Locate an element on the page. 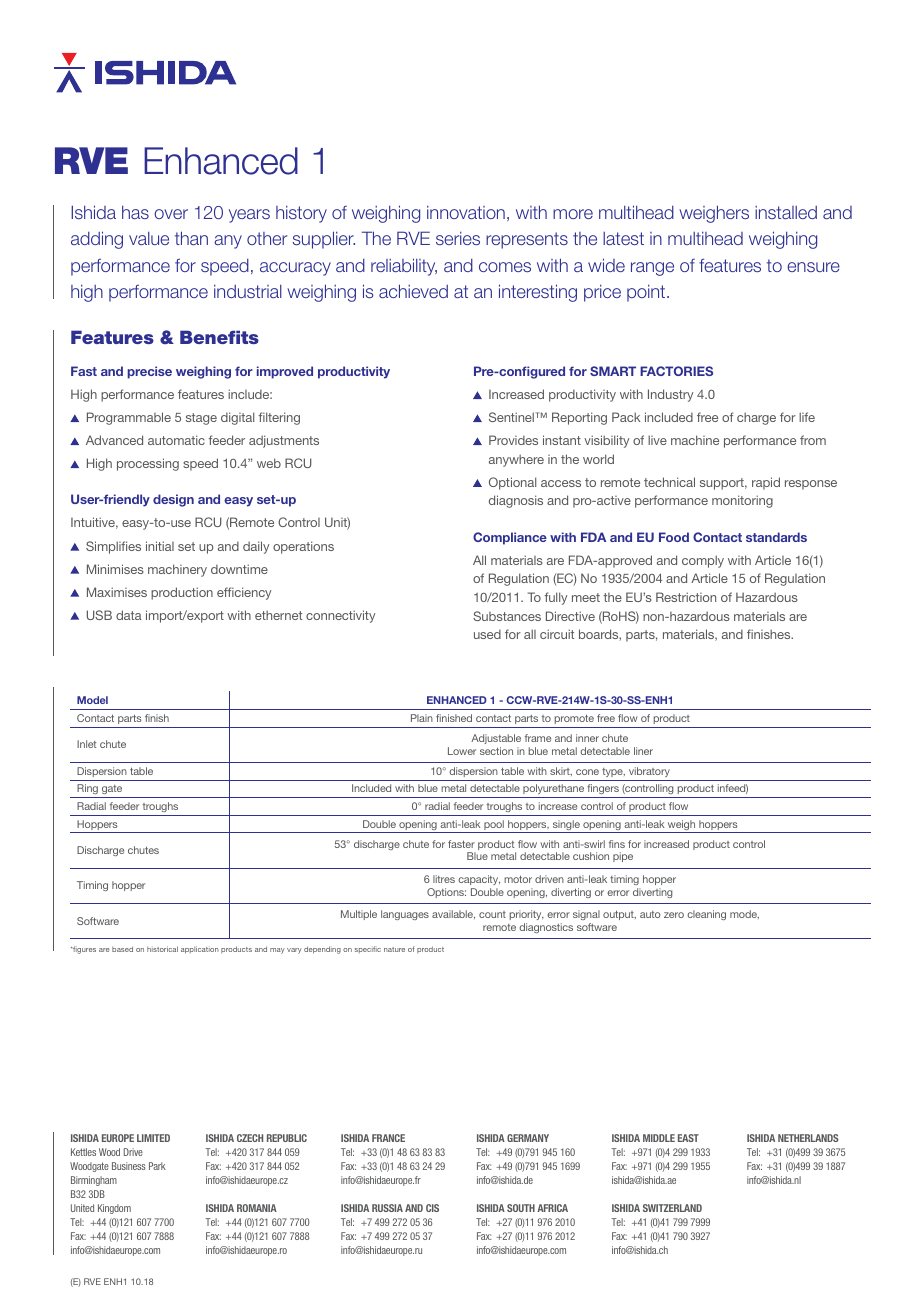  series is located at coordinates (458, 238).
